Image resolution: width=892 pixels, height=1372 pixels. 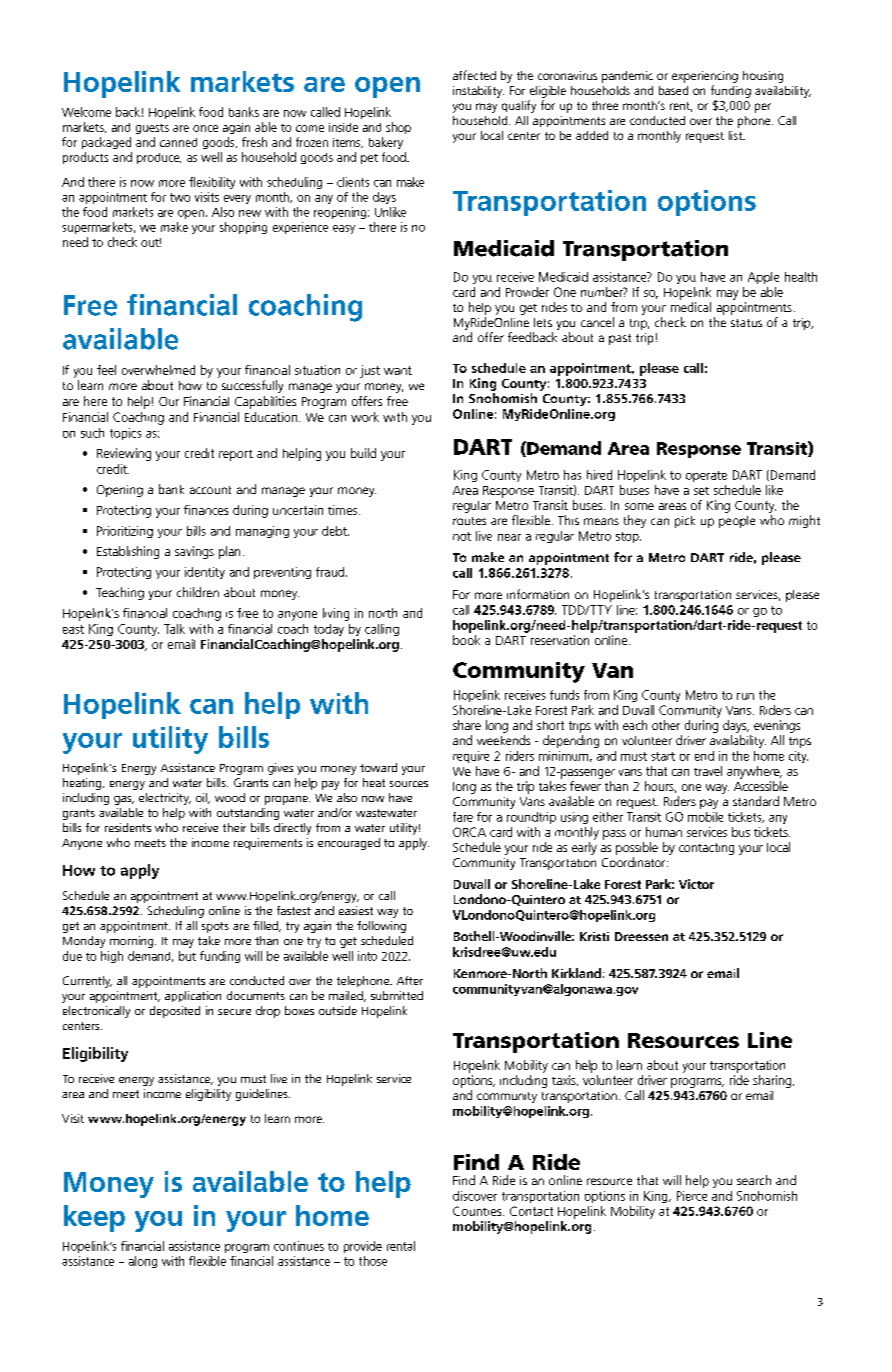 I want to click on Pierce, so click(x=692, y=1196).
